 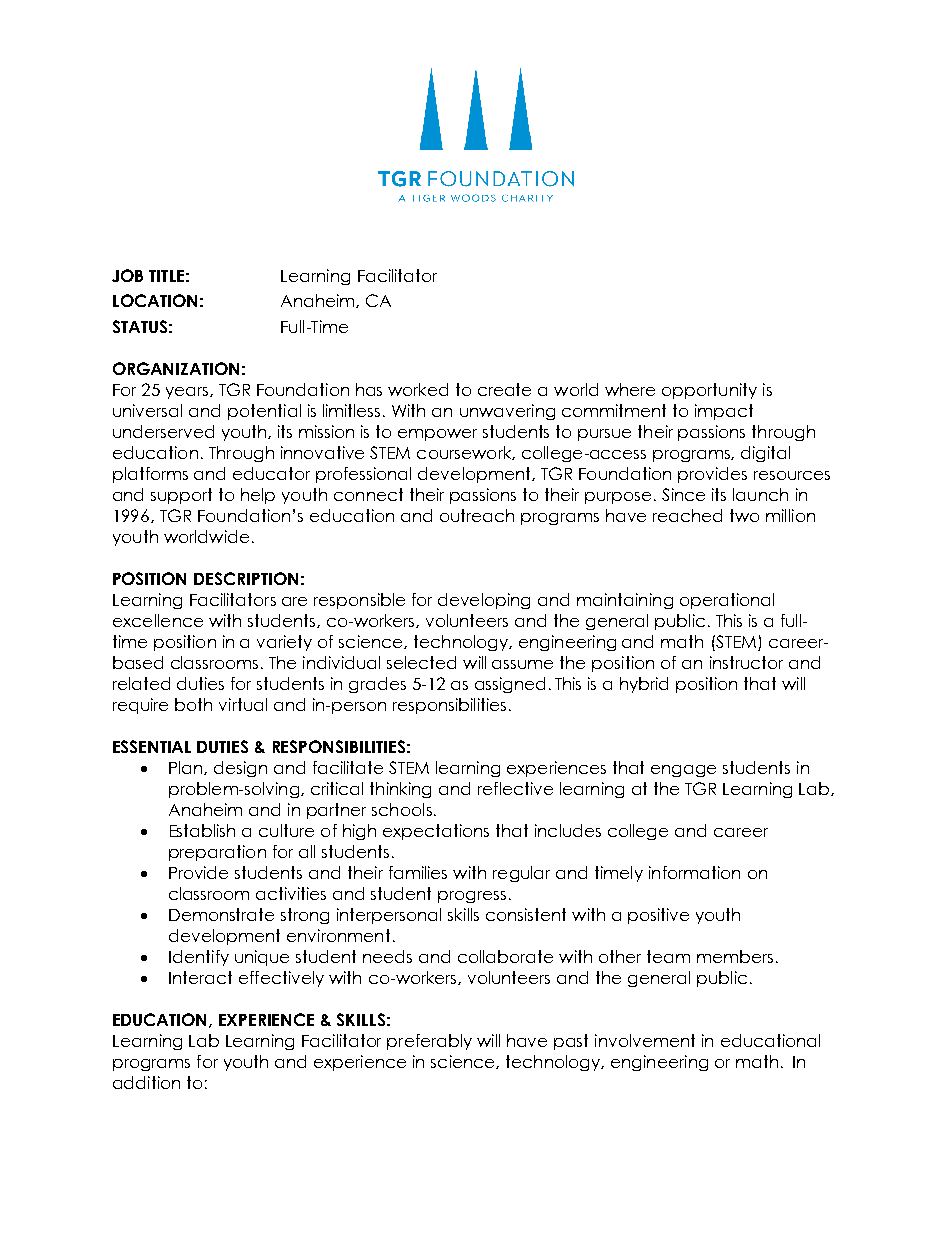 I want to click on LOCATION, so click(x=155, y=300).
